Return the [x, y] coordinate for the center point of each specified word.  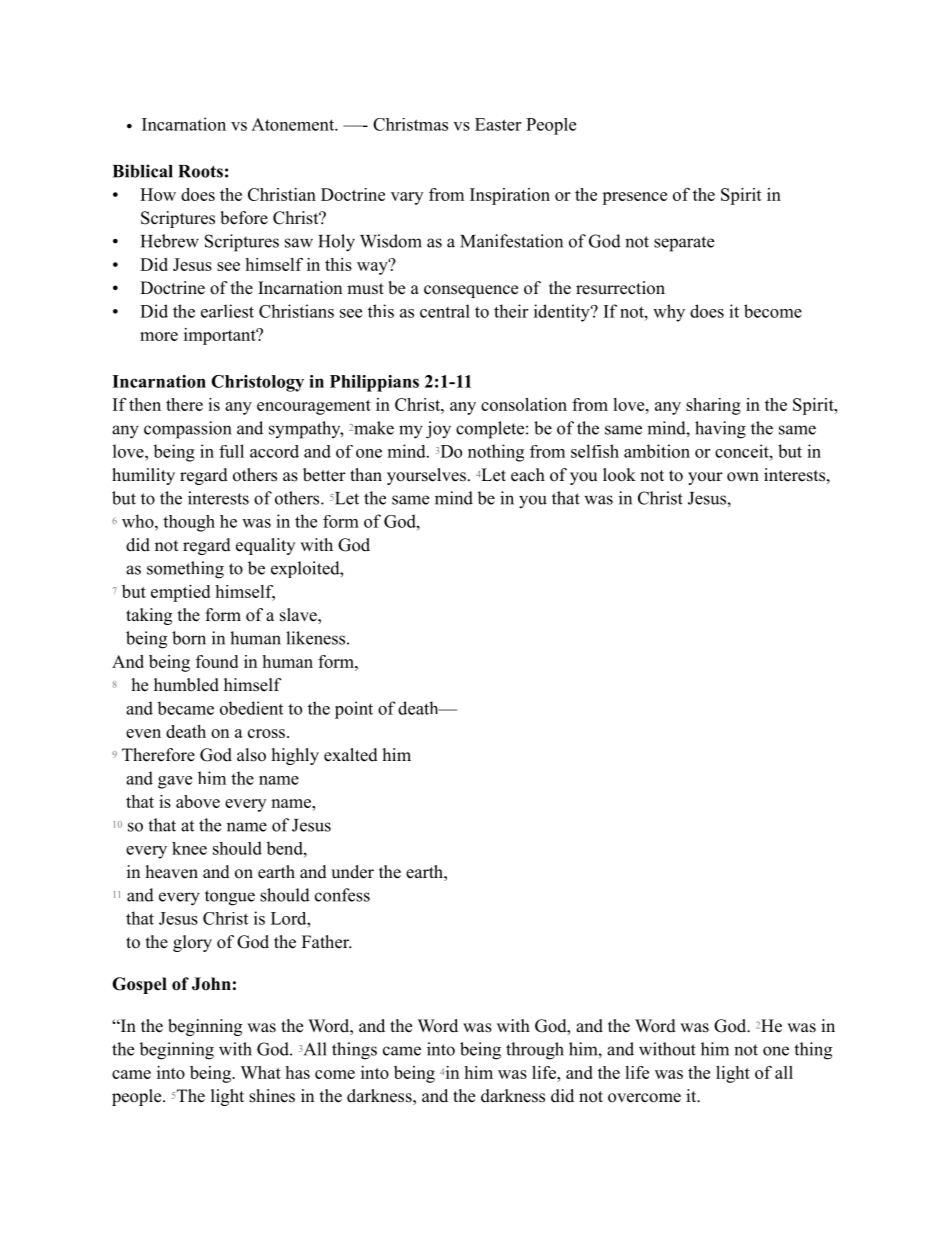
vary [407, 198]
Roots [200, 171]
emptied [180, 593]
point [354, 710]
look [619, 475]
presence [634, 198]
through [535, 1051]
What [260, 1072]
